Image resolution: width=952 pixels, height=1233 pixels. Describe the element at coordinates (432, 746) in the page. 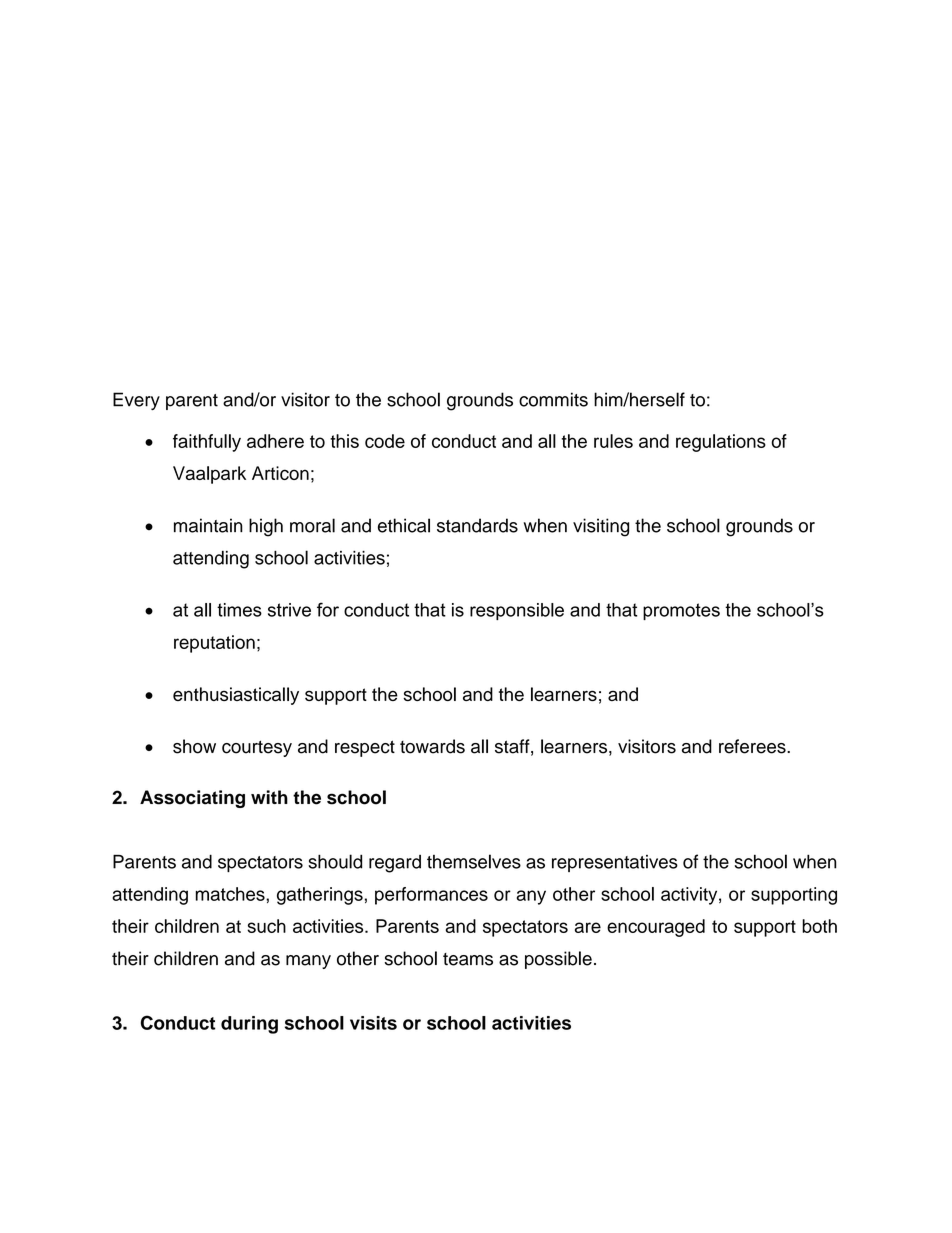

I see `towards` at that location.
